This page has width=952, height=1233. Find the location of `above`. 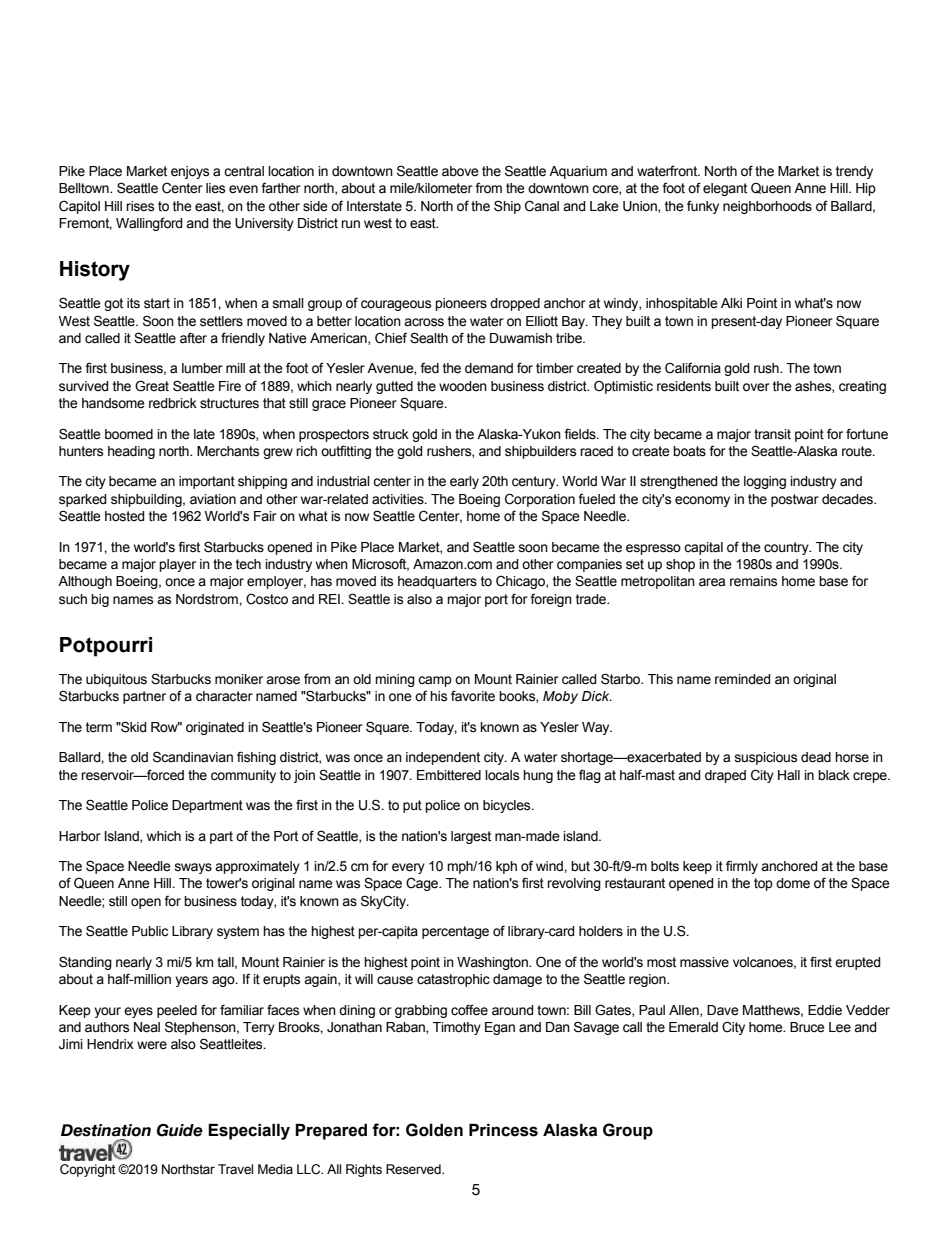

above is located at coordinates (460, 171).
